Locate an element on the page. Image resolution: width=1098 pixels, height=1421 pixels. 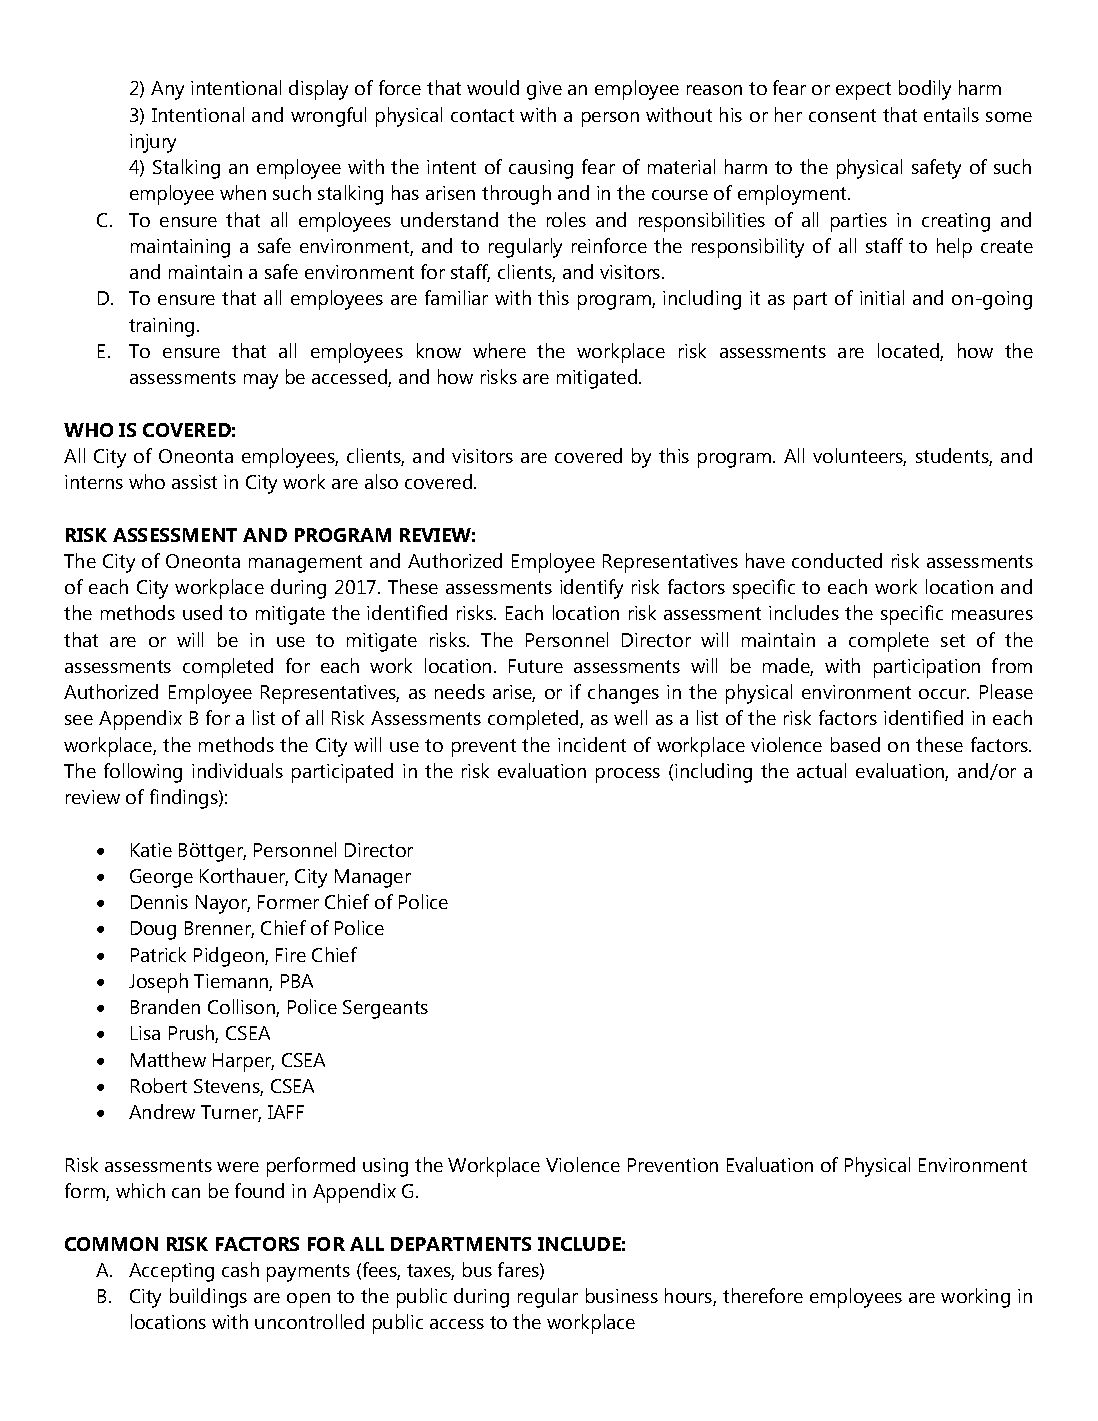
give is located at coordinates (544, 90).
